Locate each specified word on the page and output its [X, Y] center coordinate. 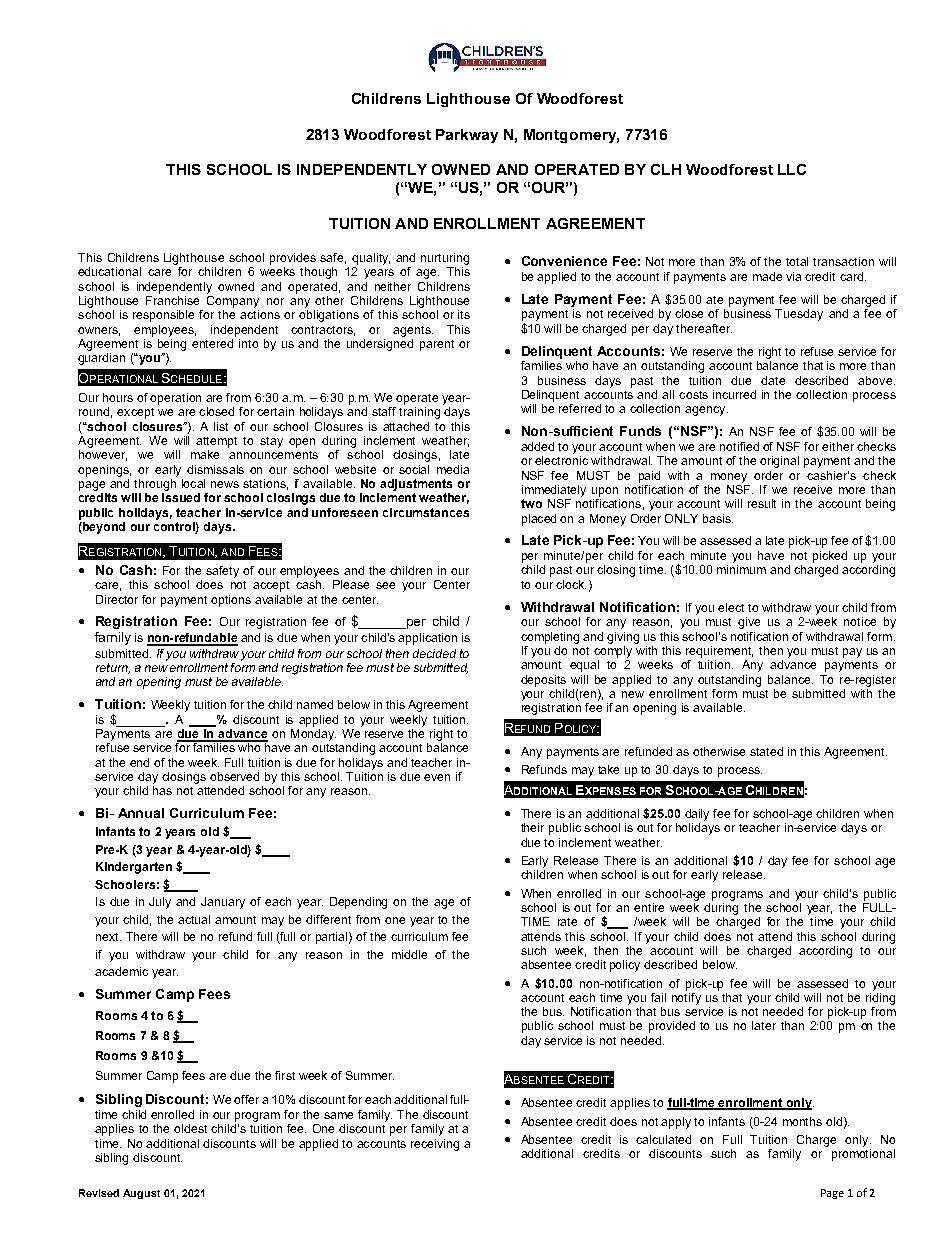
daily [697, 815]
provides [293, 259]
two [531, 503]
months [802, 1121]
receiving [435, 1145]
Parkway [467, 136]
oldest [190, 1128]
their [532, 827]
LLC [792, 169]
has [162, 789]
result [762, 503]
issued [181, 497]
